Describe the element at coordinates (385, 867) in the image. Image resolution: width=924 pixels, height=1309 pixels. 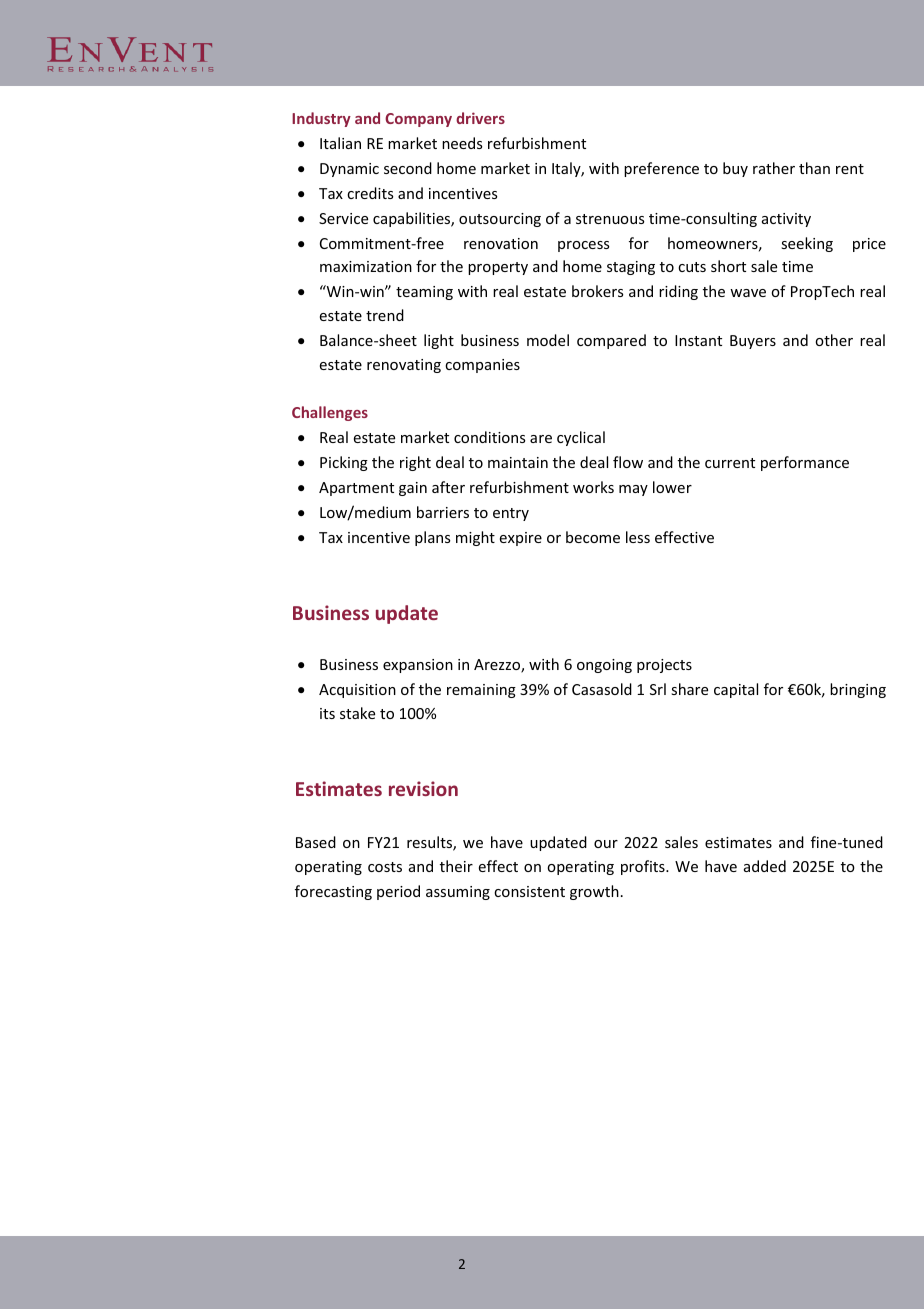
I see `costs` at that location.
